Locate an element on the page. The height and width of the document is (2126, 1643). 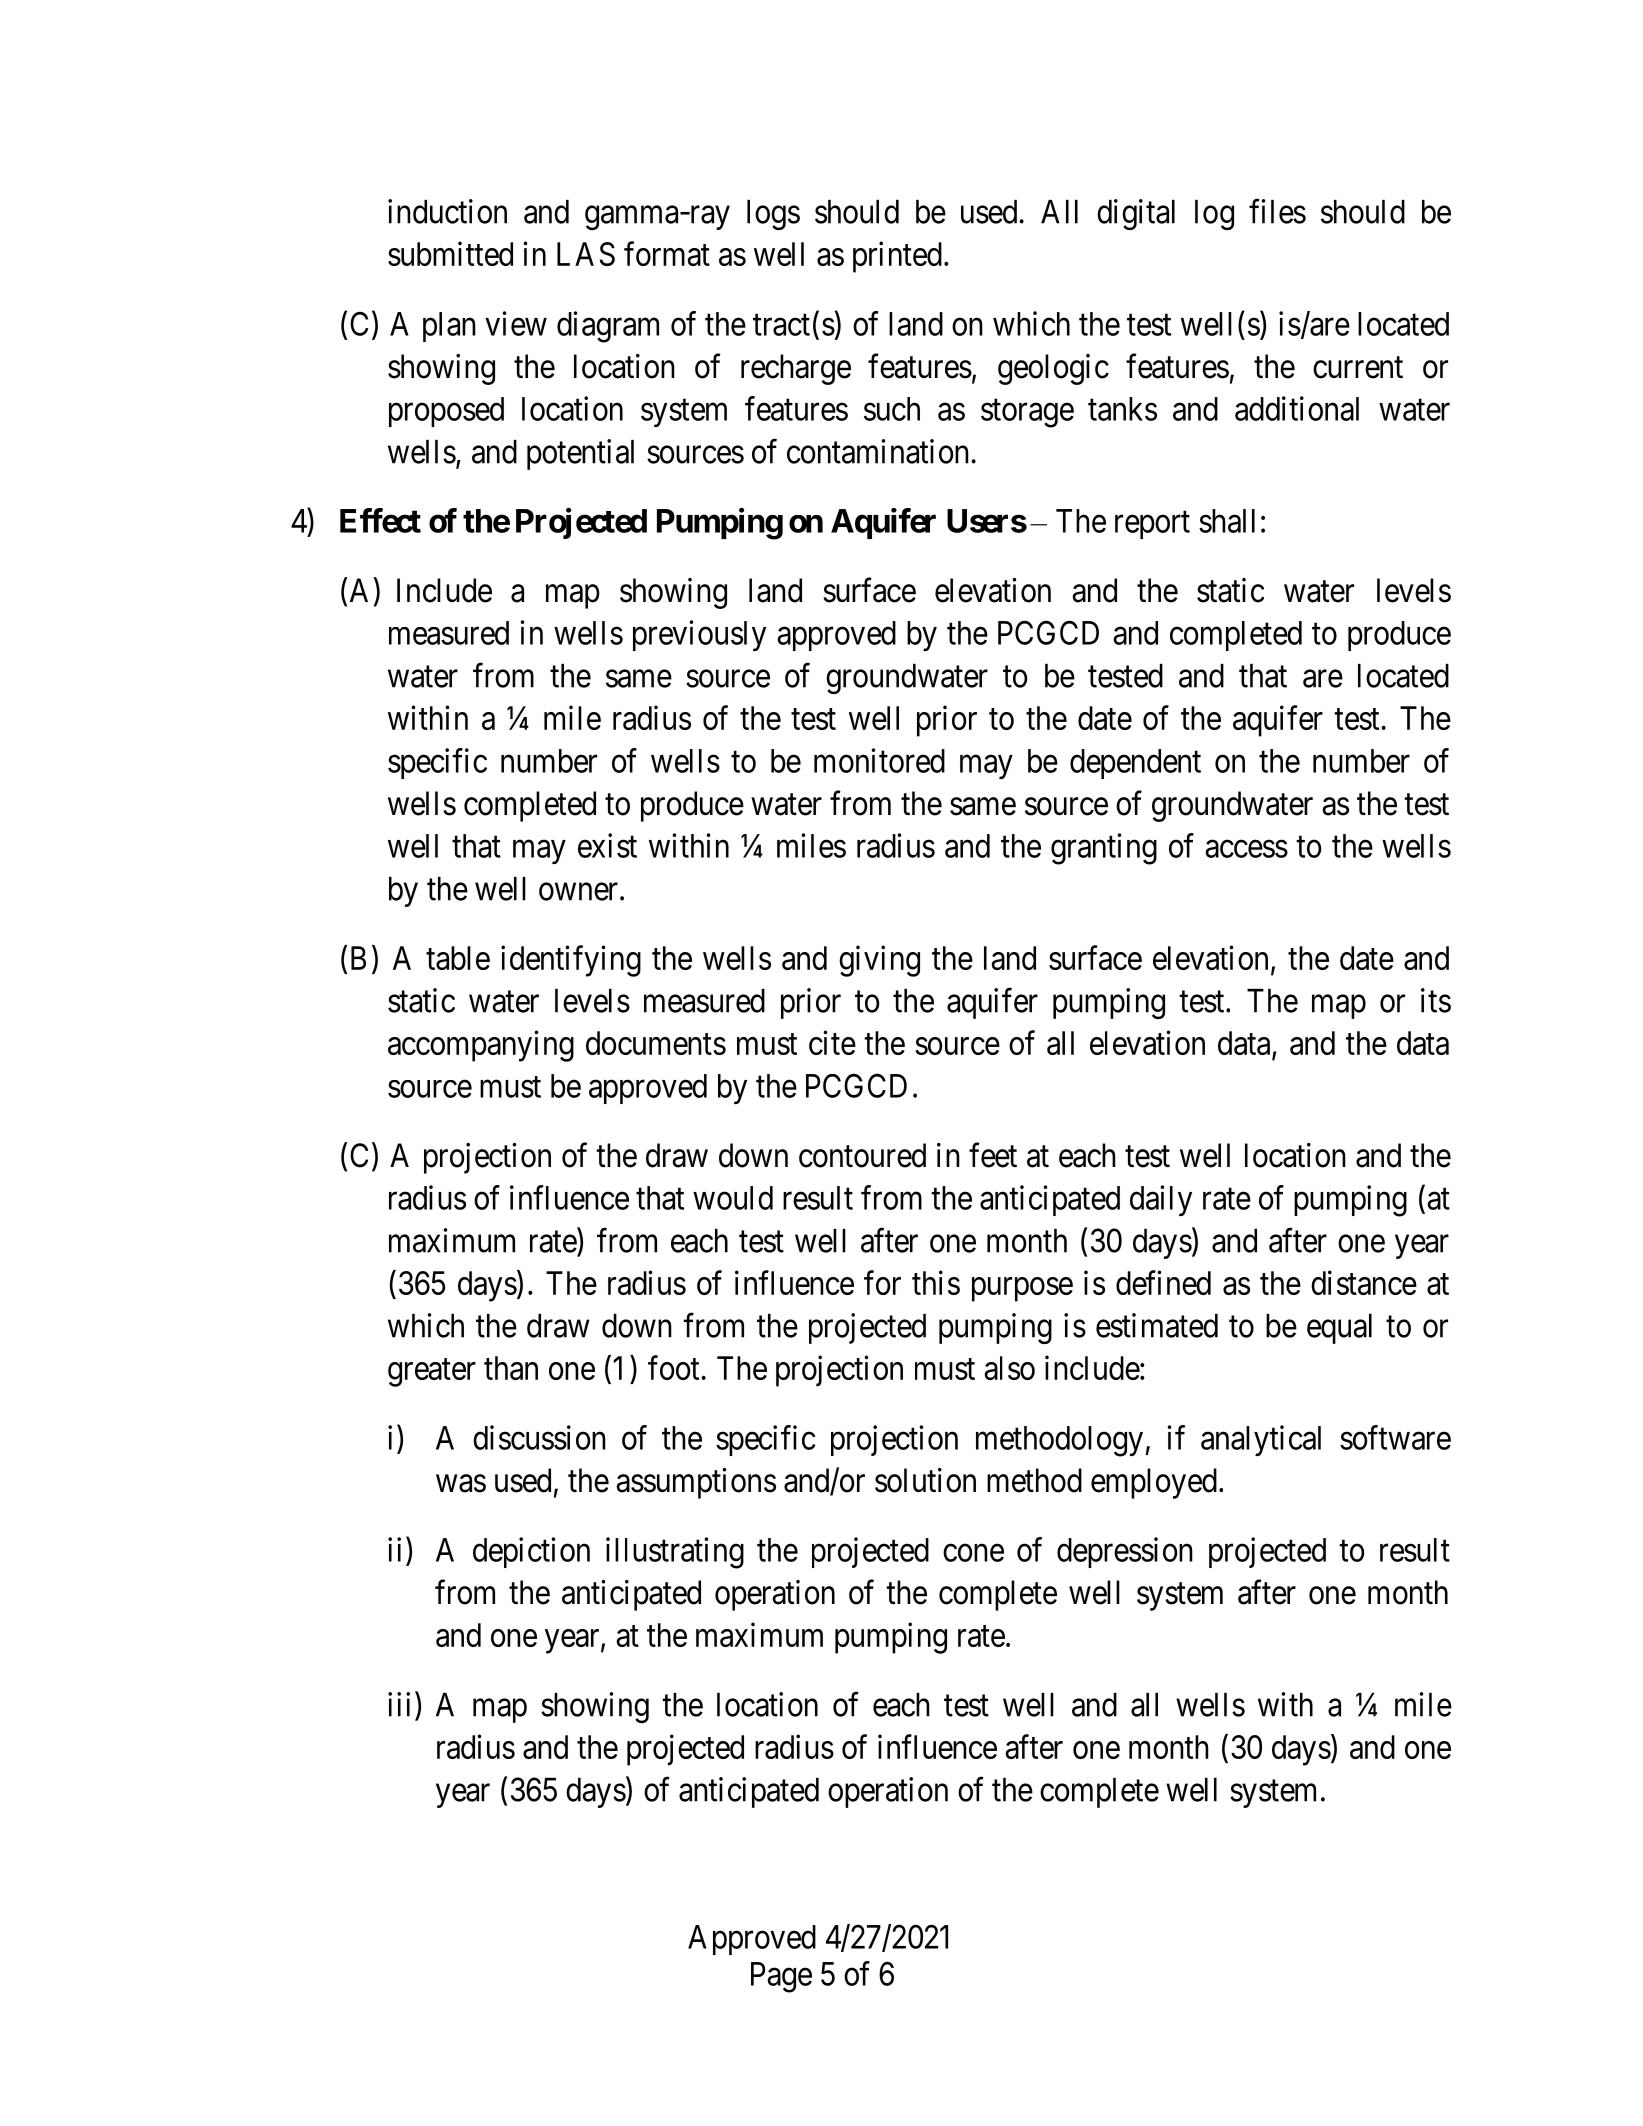
accompanying is located at coordinates (481, 1046).
